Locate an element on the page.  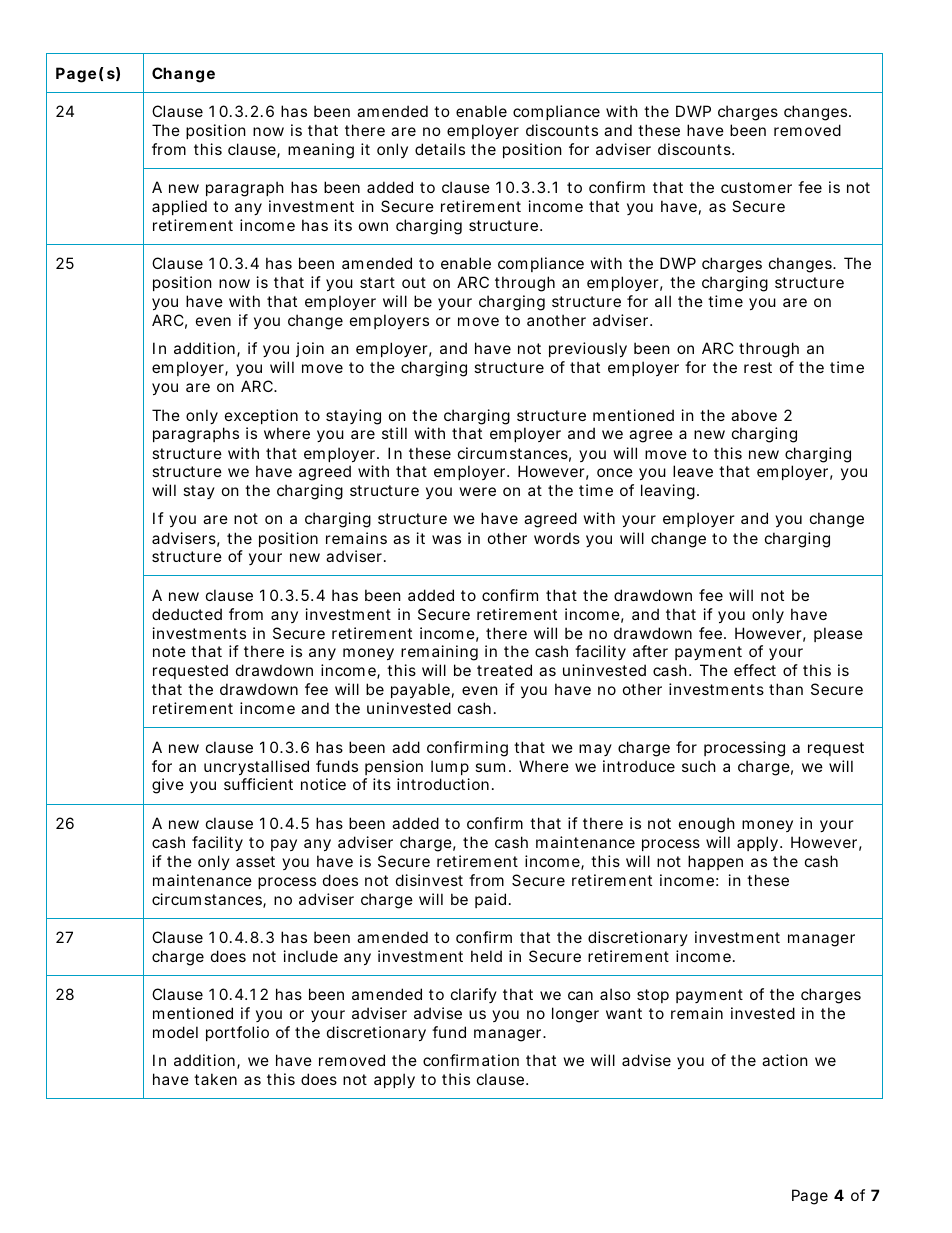
leave is located at coordinates (693, 471).
